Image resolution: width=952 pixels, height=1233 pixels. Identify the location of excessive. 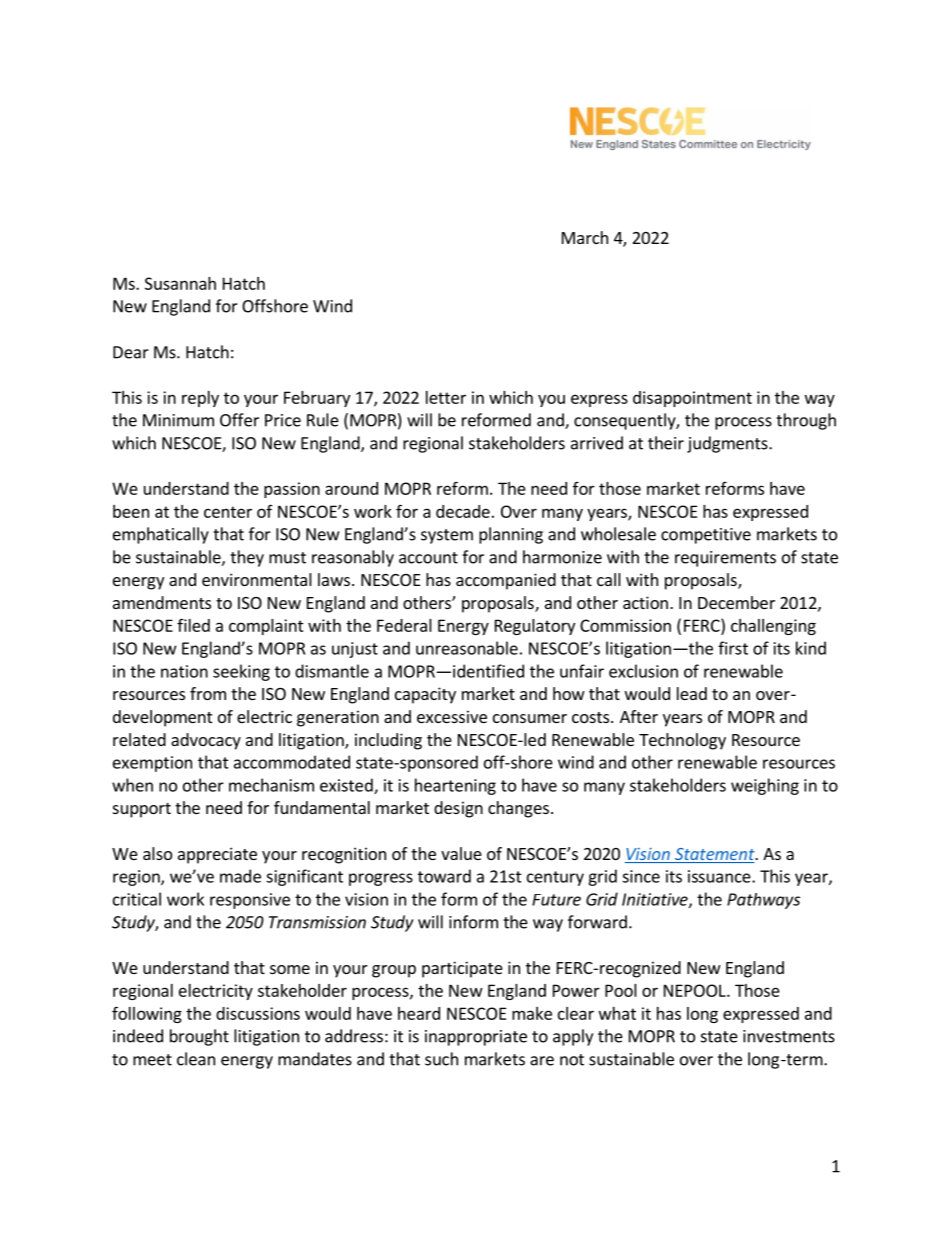
(452, 716).
